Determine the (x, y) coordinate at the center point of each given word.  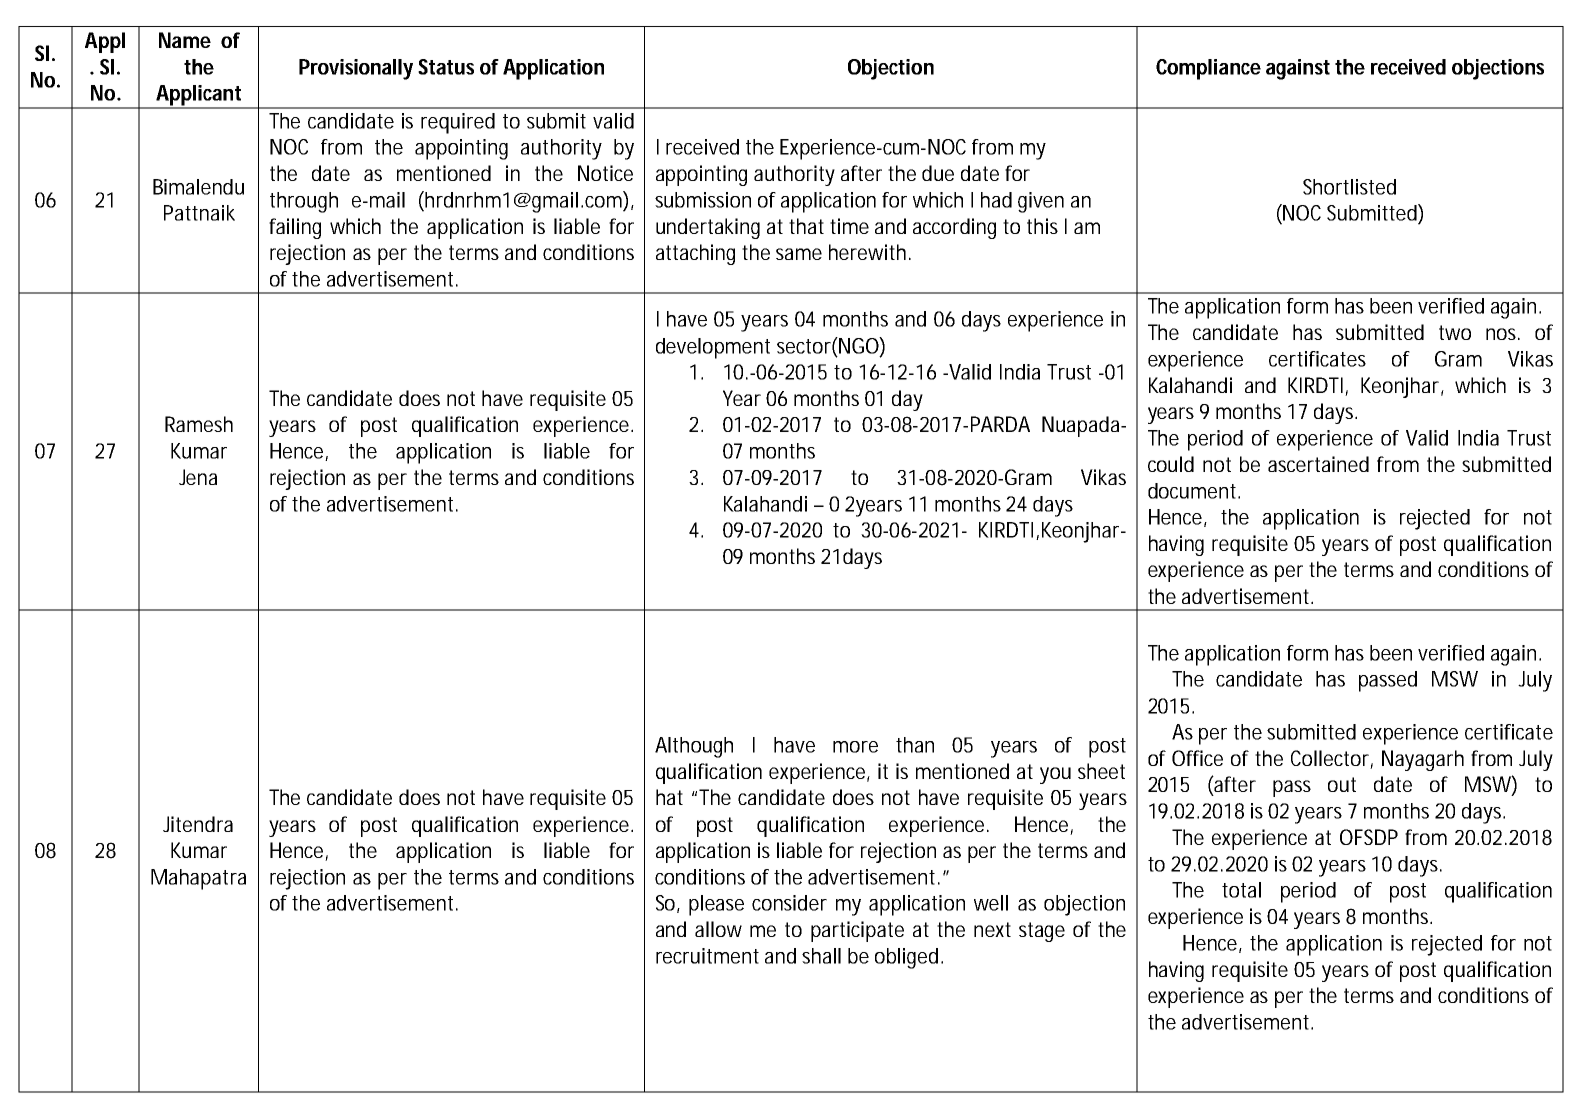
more (855, 747)
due (938, 173)
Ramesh (199, 424)
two (1455, 332)
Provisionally (356, 69)
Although (694, 747)
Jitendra (198, 824)
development (713, 348)
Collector (1331, 759)
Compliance (1208, 69)
